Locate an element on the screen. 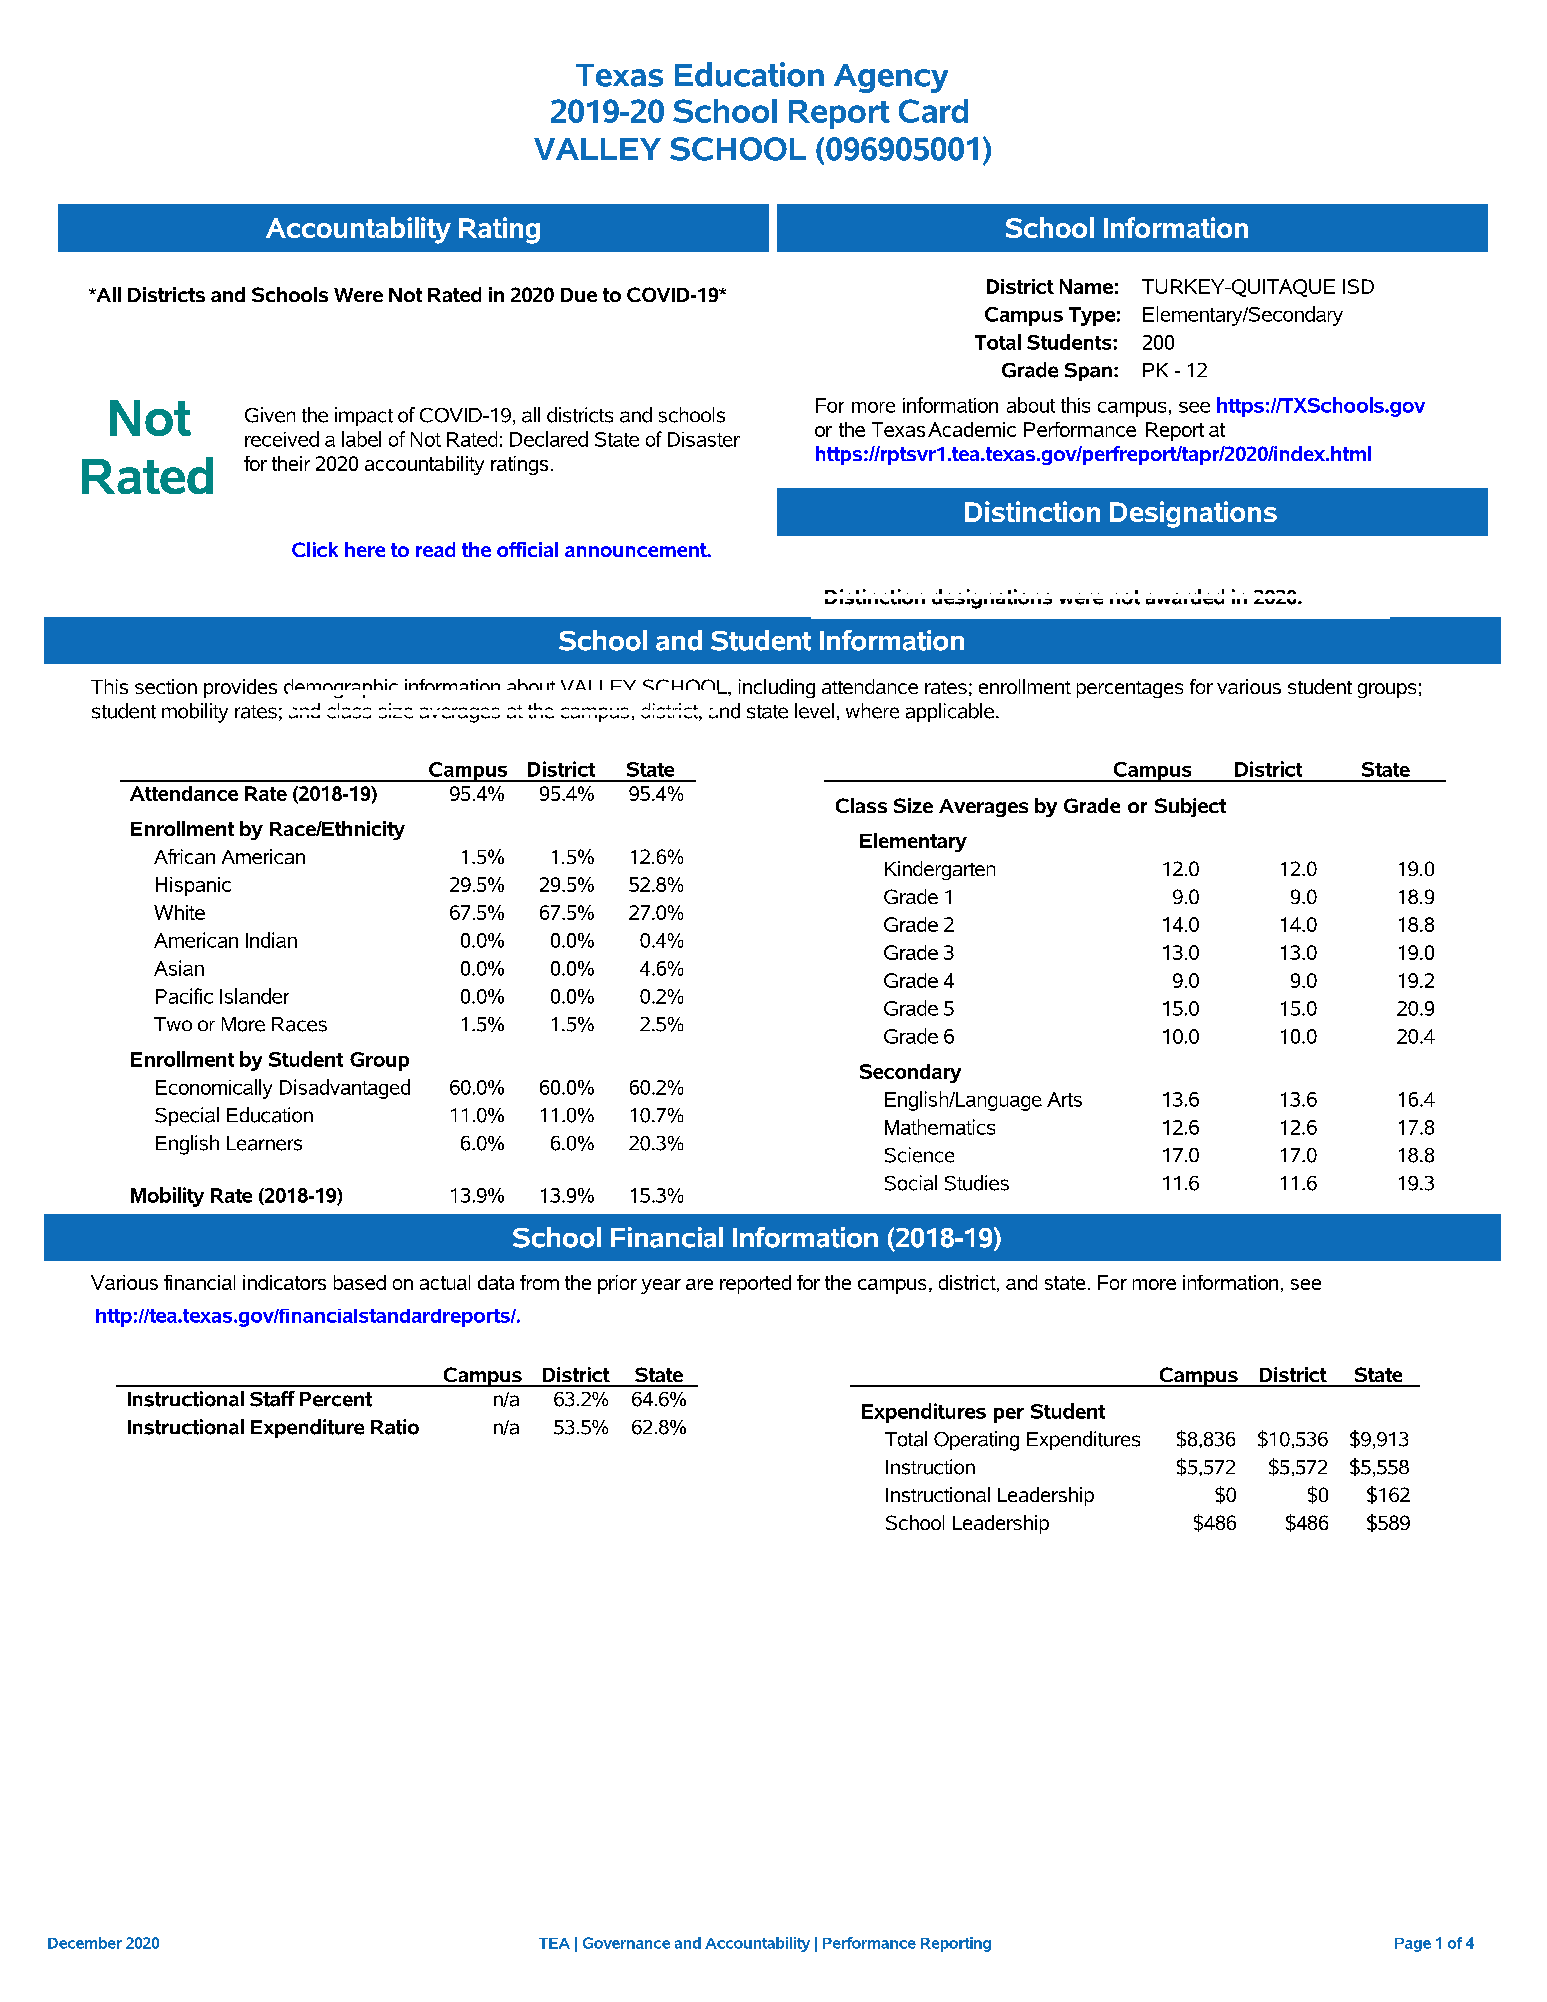  Staff is located at coordinates (272, 1399).
